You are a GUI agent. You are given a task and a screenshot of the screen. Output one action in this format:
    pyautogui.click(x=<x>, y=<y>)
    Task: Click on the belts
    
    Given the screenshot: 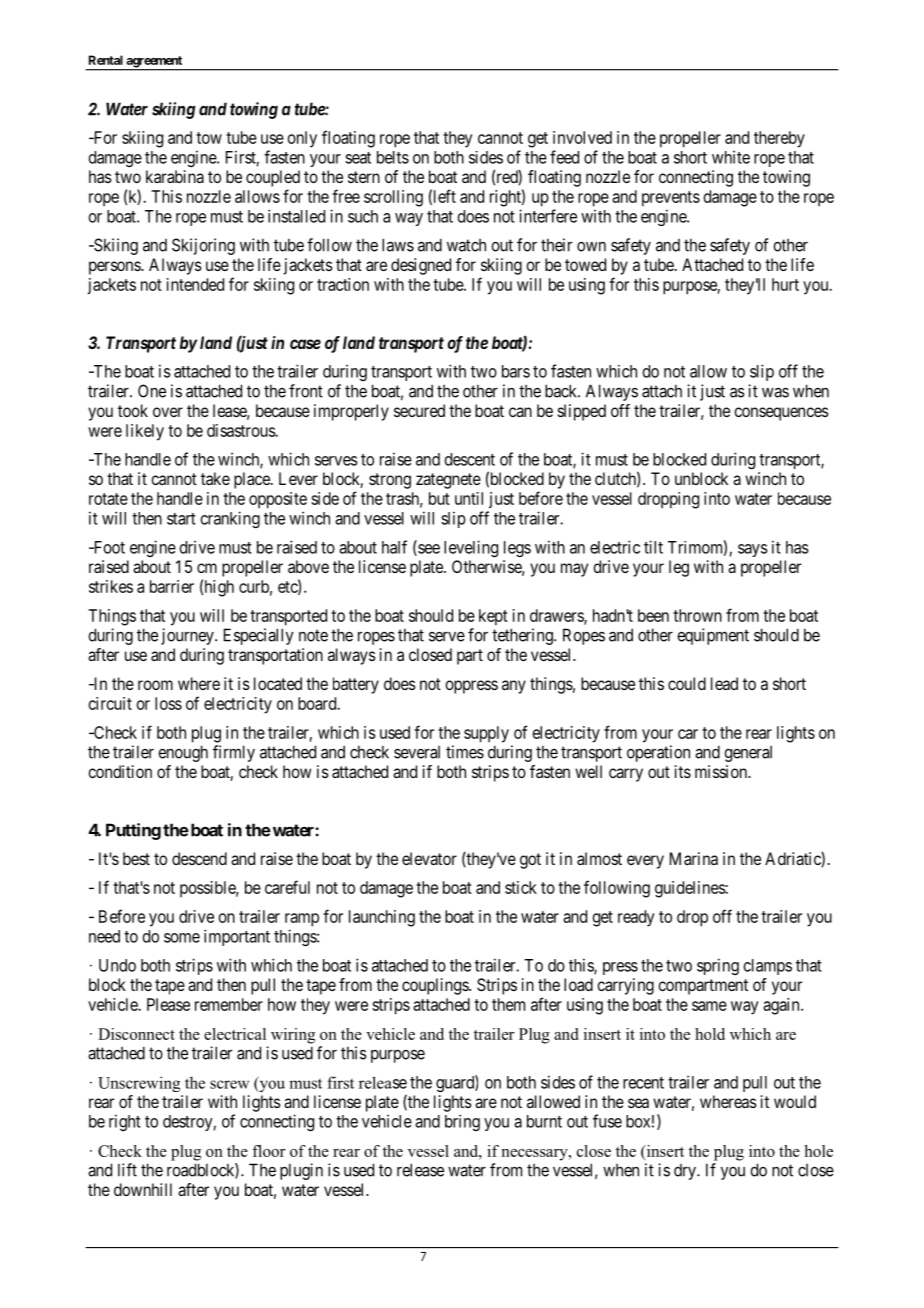 What is the action you would take?
    pyautogui.click(x=393, y=157)
